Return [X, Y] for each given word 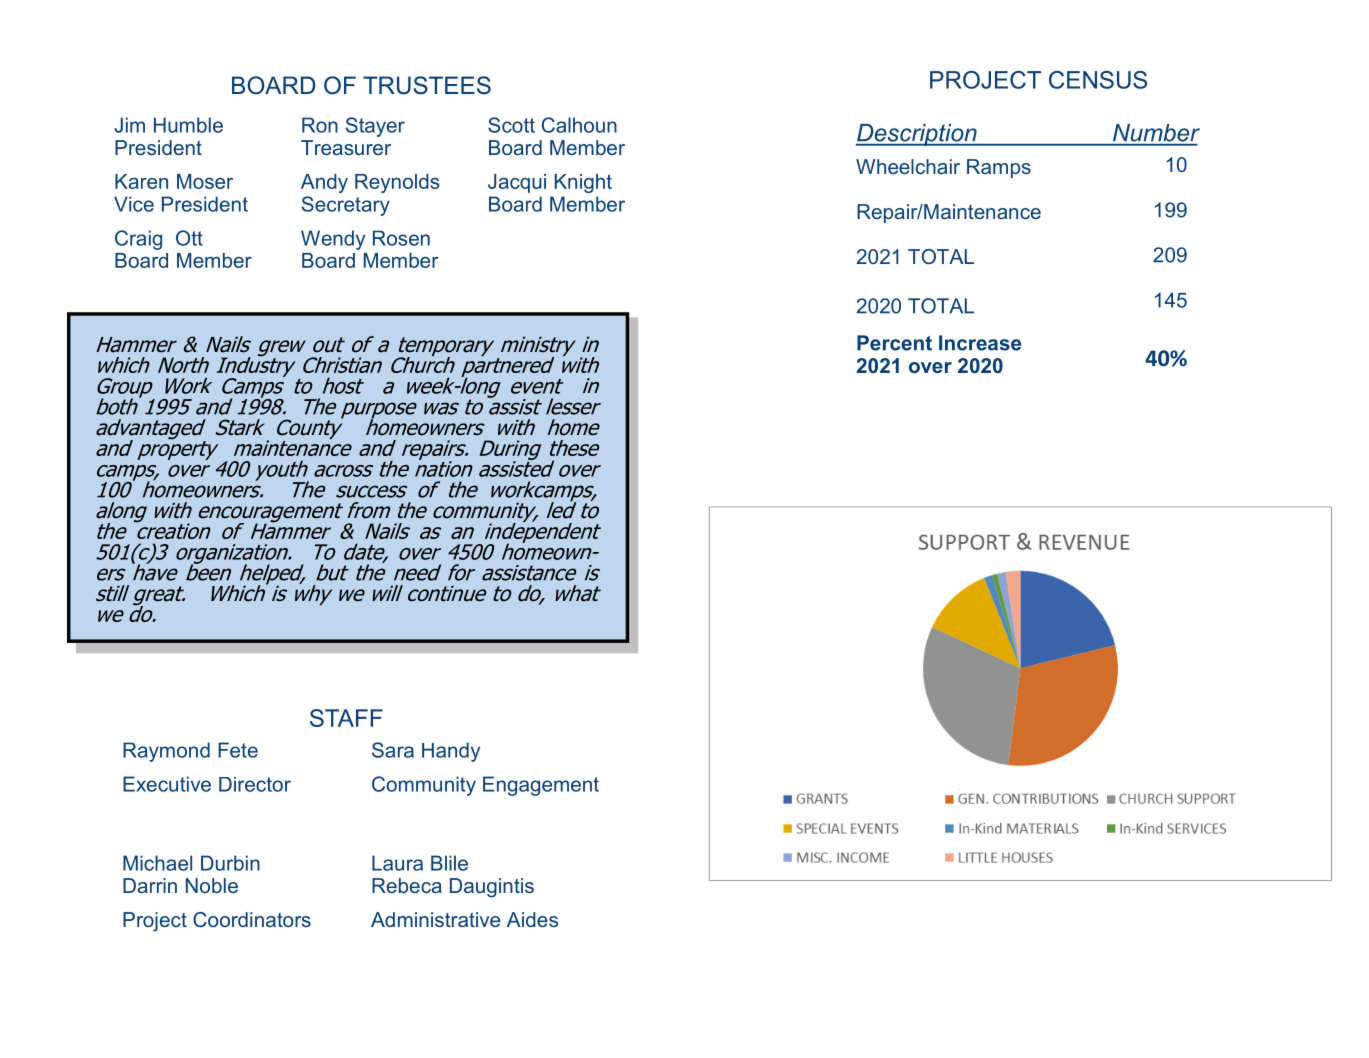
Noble [212, 885]
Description [917, 135]
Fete [238, 750]
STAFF [346, 718]
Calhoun [579, 125]
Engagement [541, 786]
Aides [532, 919]
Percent [894, 343]
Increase [980, 343]
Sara [393, 750]
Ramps [999, 168]
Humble [188, 125]
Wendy [333, 240]
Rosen [401, 238]
